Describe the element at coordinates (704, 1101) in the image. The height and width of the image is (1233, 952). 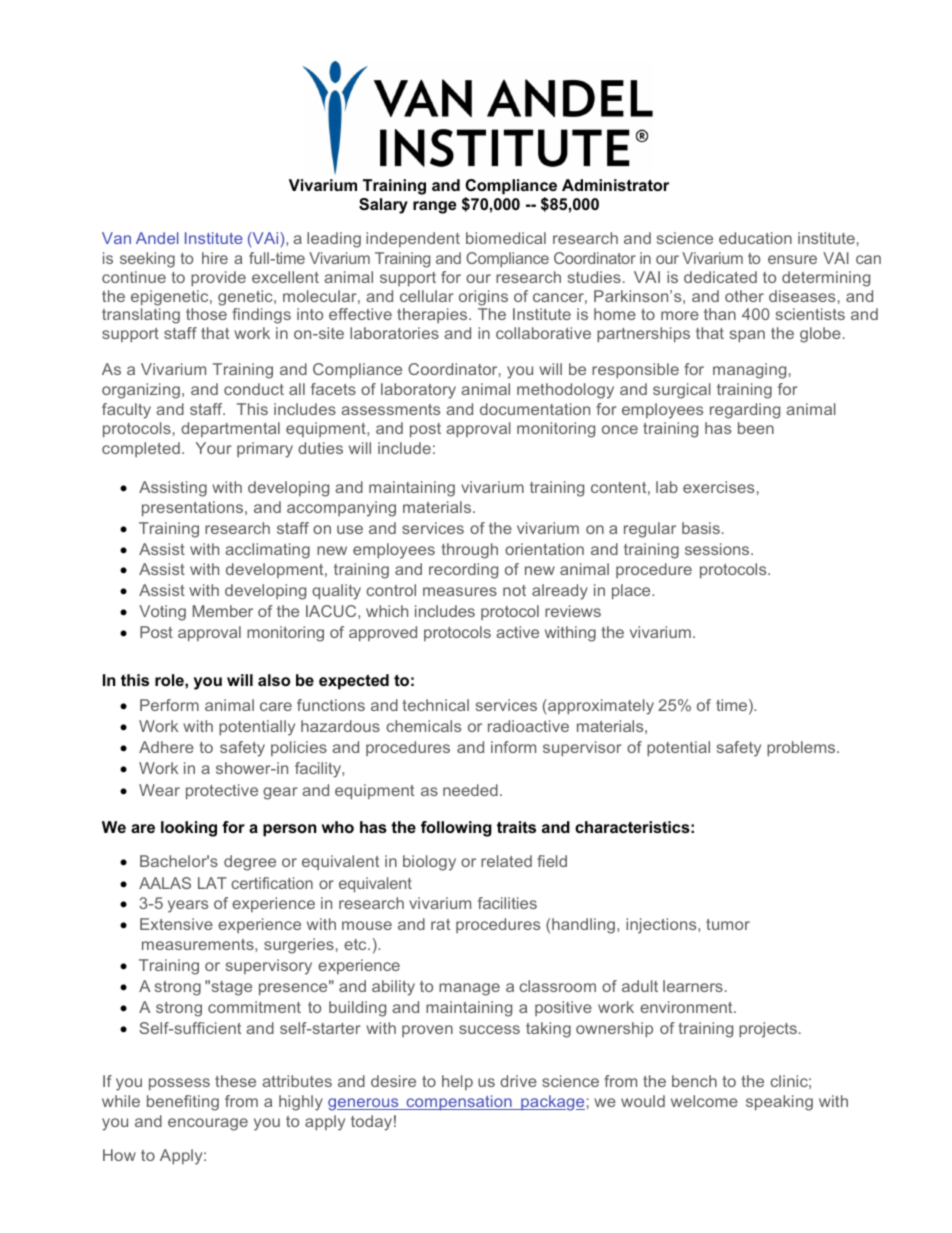
I see `welcome` at that location.
